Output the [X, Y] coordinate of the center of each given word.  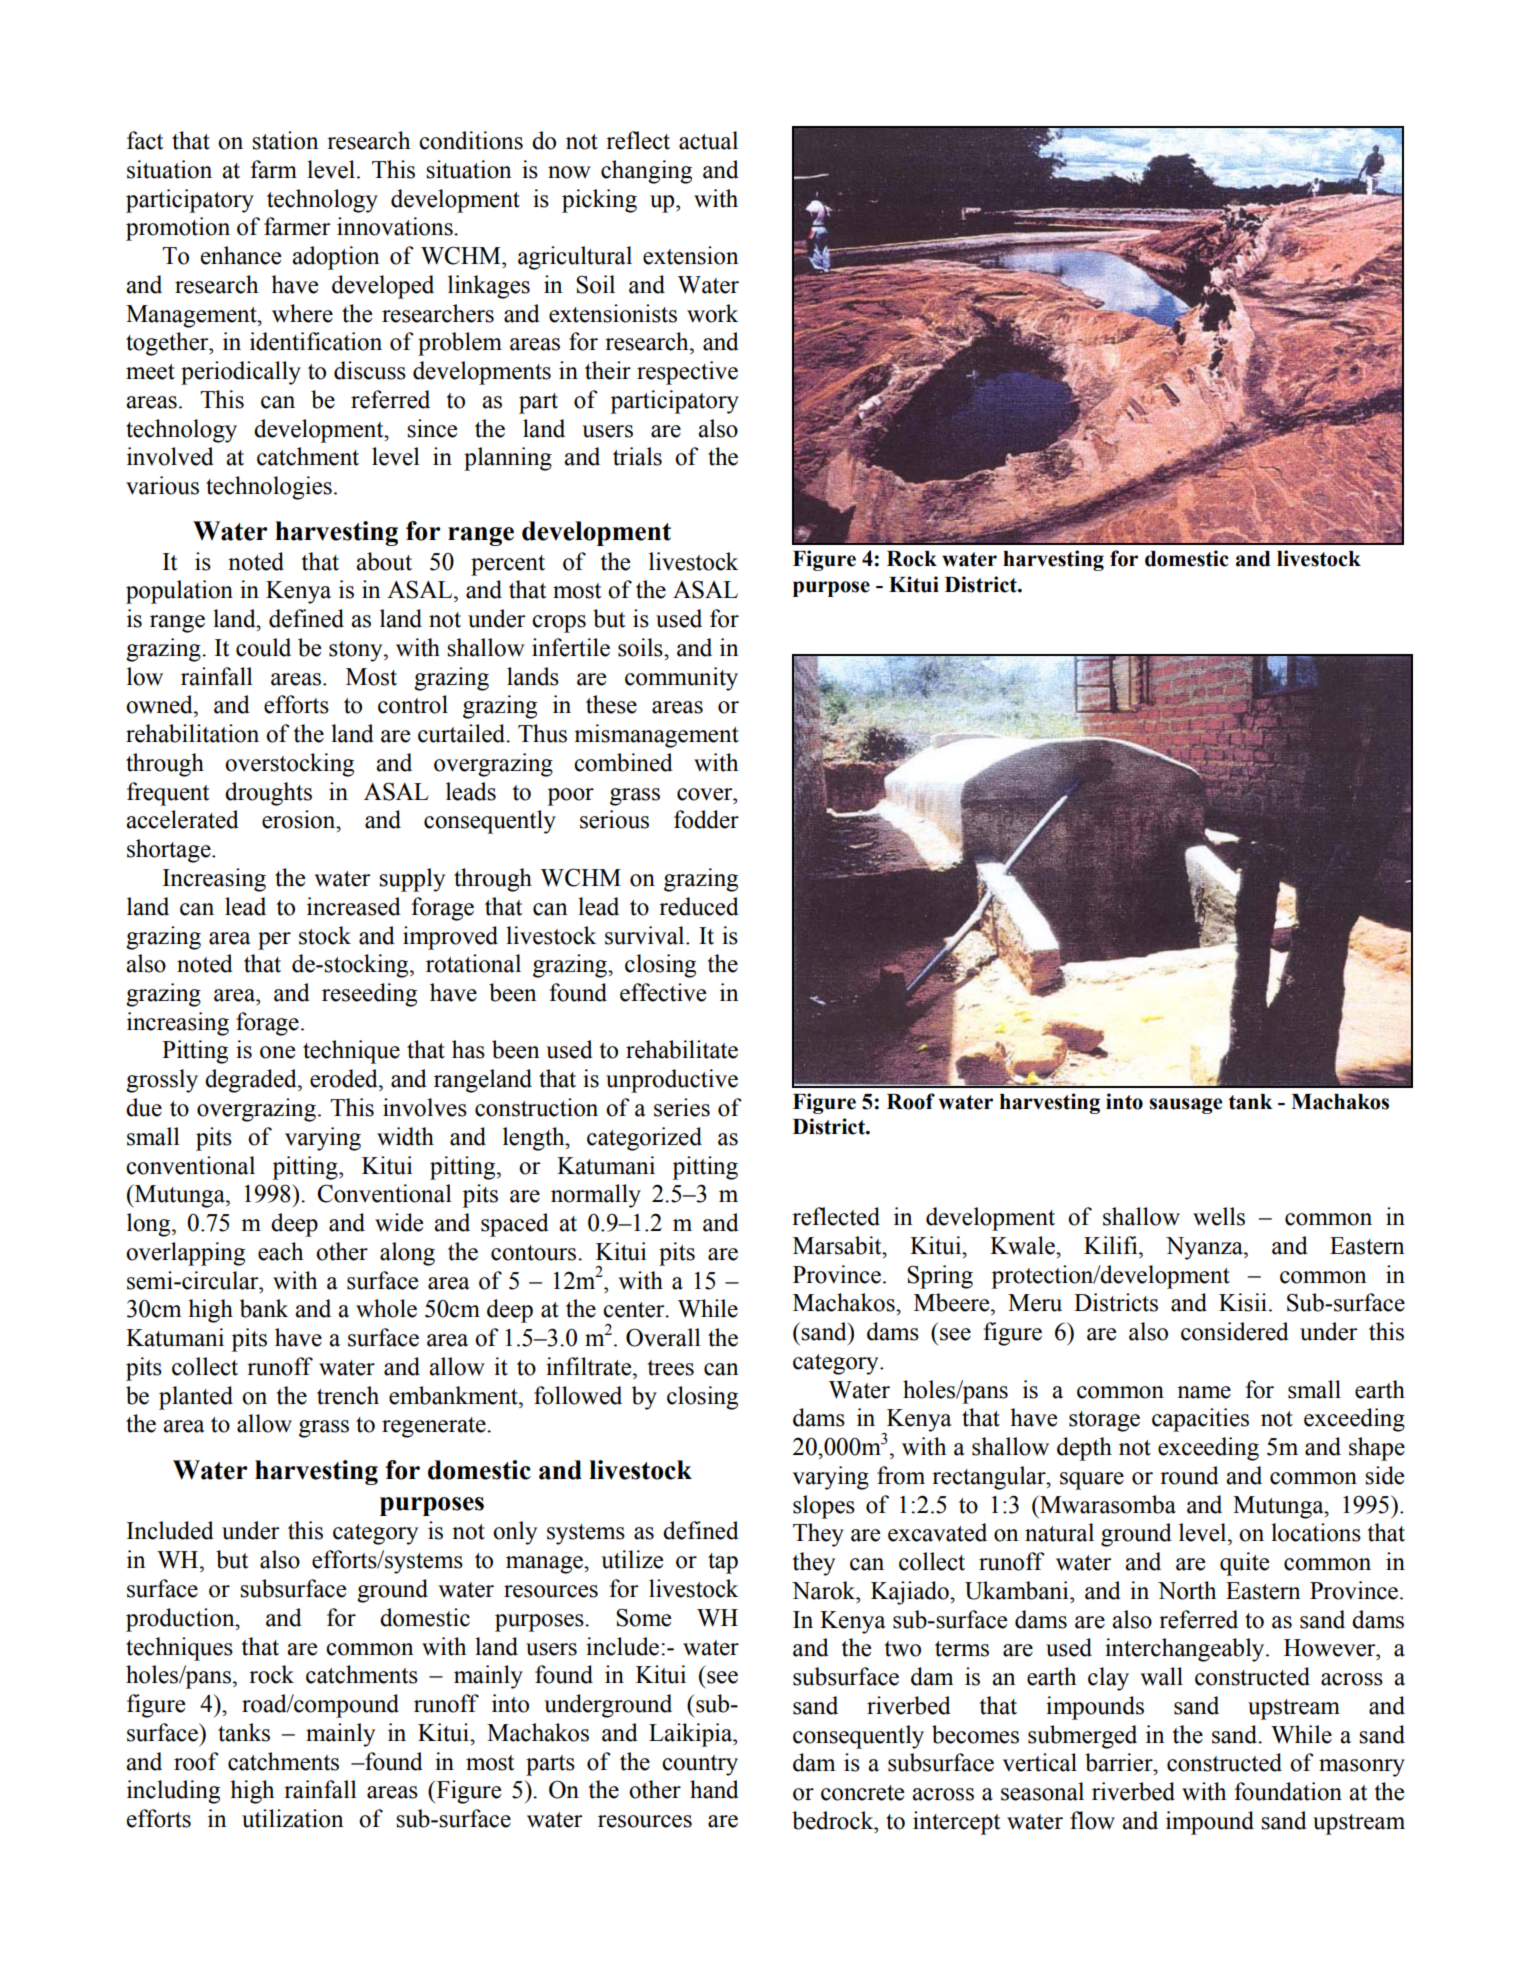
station [285, 140]
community [681, 679]
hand [714, 1789]
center [635, 1310]
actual [708, 140]
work [712, 313]
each [280, 1251]
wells [1219, 1216]
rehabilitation [192, 733]
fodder [706, 819]
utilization [293, 1818]
